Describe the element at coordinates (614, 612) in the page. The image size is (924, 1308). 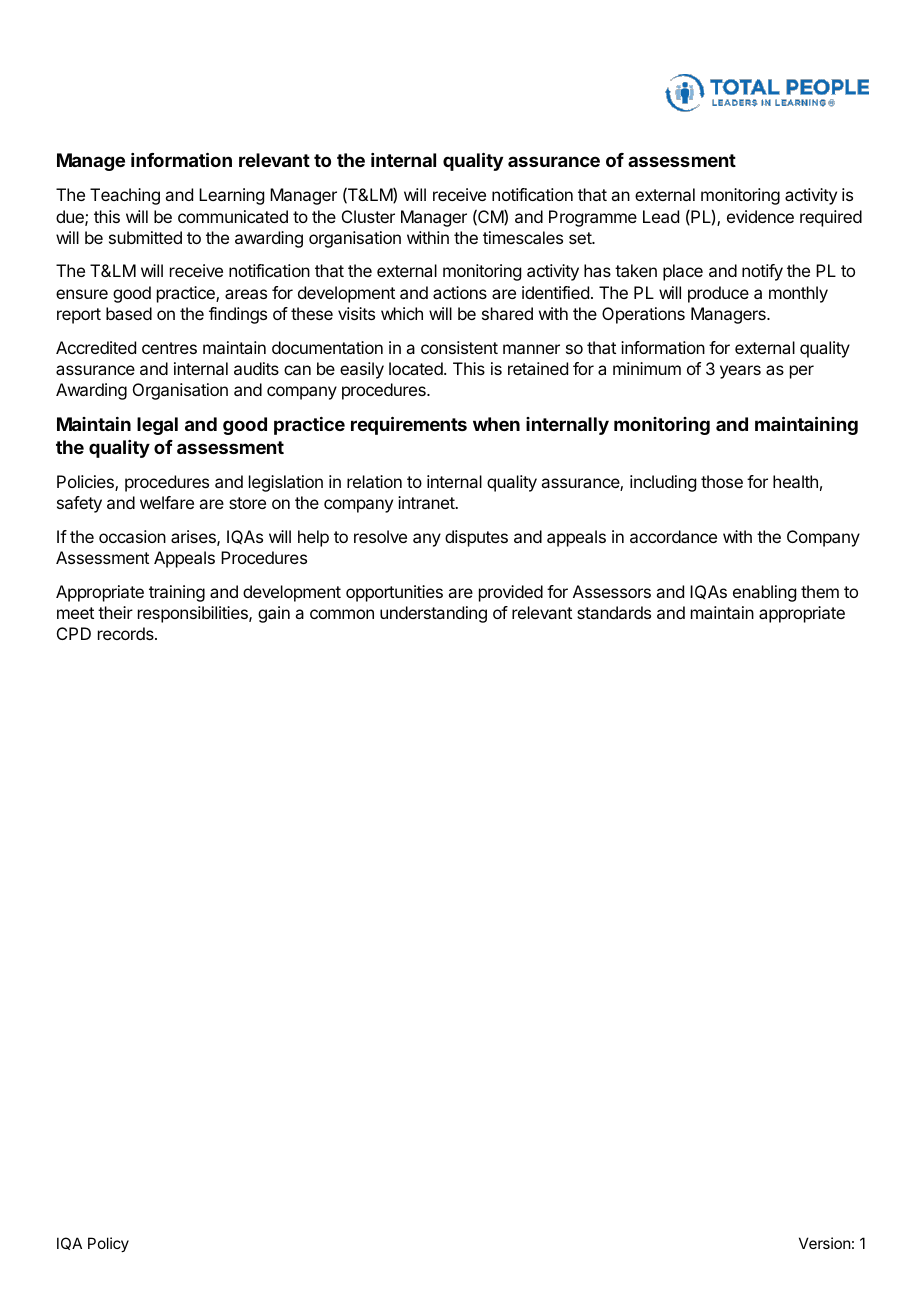
I see `standards` at that location.
